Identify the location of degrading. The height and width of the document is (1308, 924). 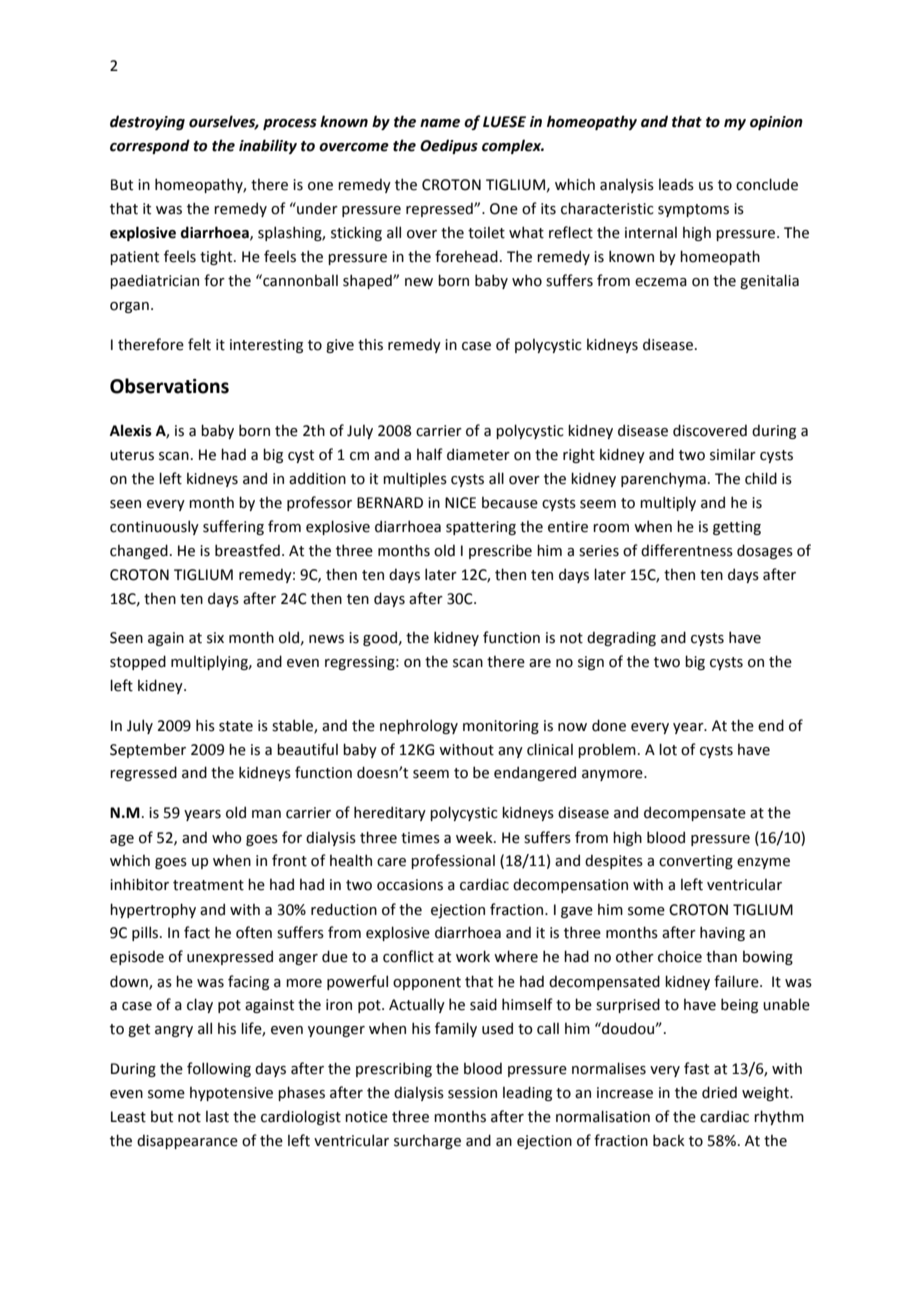
(621, 638).
